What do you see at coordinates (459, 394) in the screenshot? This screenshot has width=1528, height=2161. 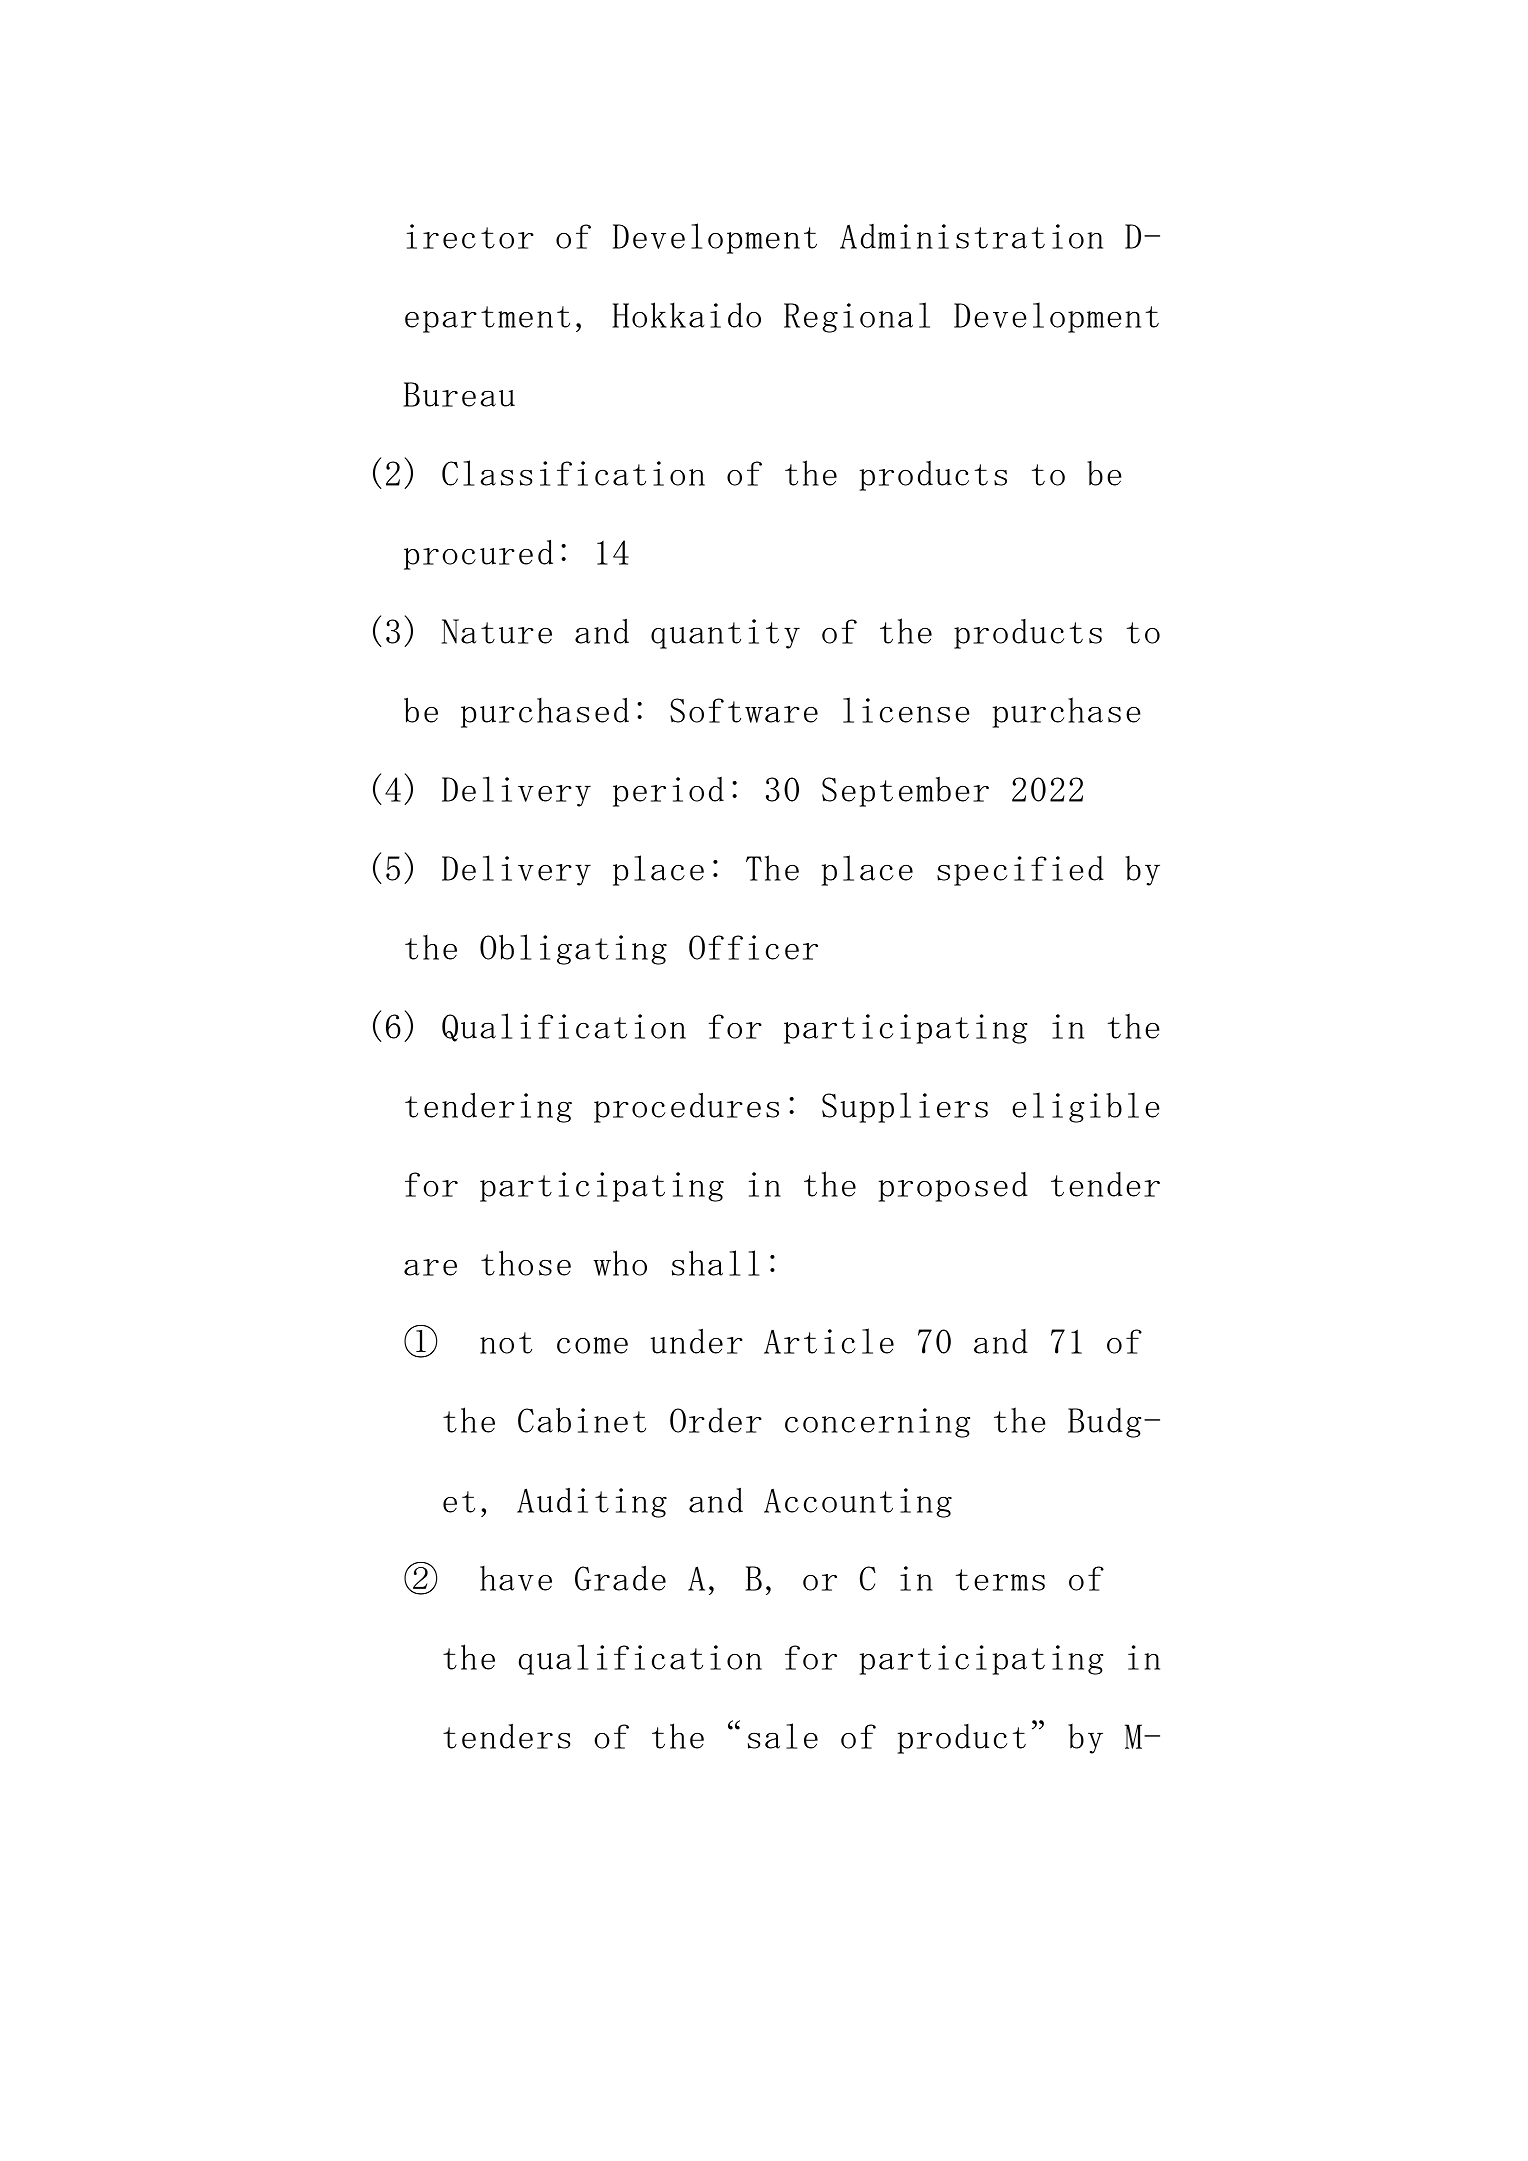 I see `Bureau` at bounding box center [459, 394].
